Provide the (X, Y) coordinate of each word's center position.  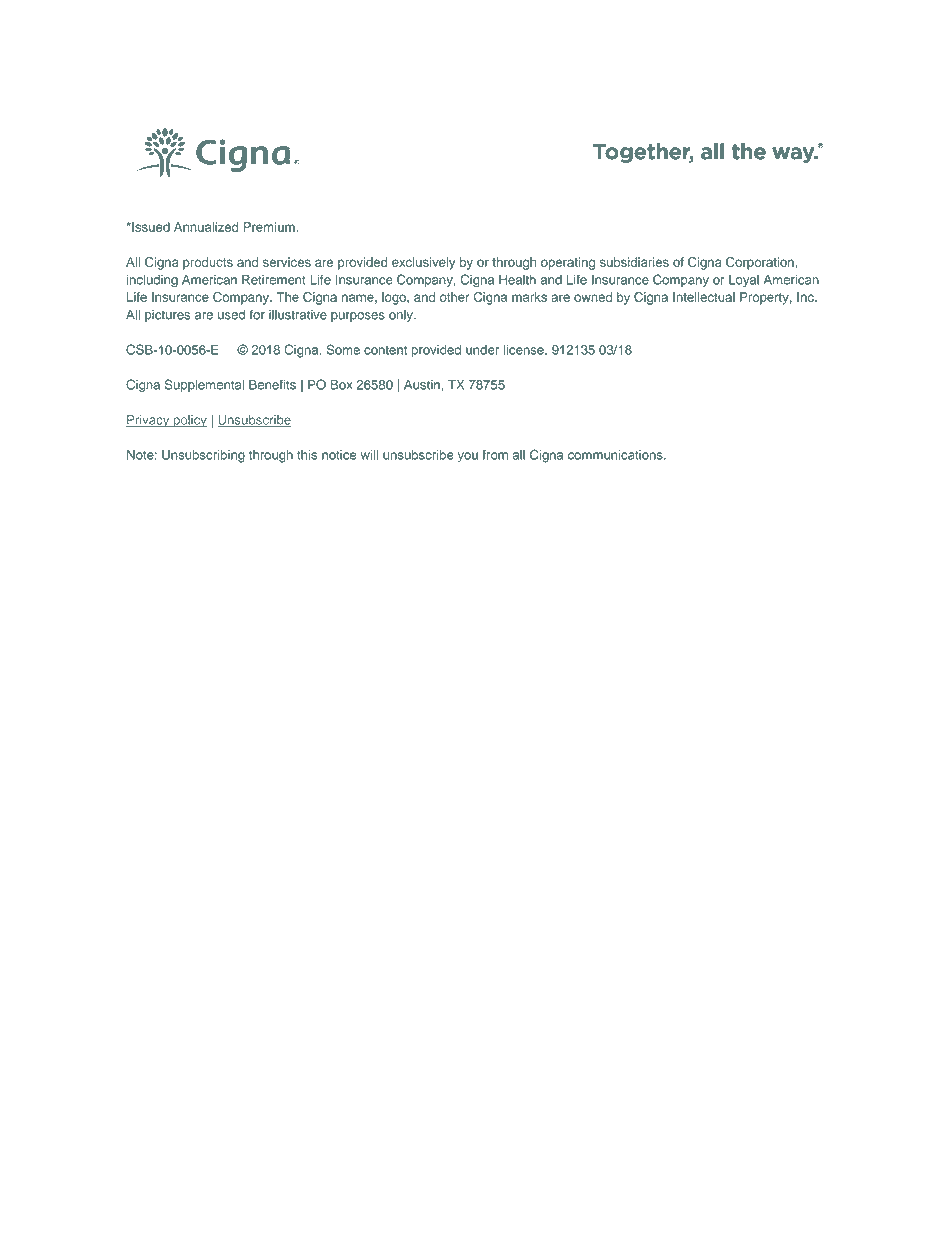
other (455, 297)
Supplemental (204, 385)
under (482, 350)
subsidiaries (634, 262)
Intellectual (704, 297)
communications (616, 455)
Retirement (274, 280)
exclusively (423, 263)
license (524, 349)
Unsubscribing (203, 456)
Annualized (206, 227)
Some (343, 349)
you (468, 457)
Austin (423, 385)
